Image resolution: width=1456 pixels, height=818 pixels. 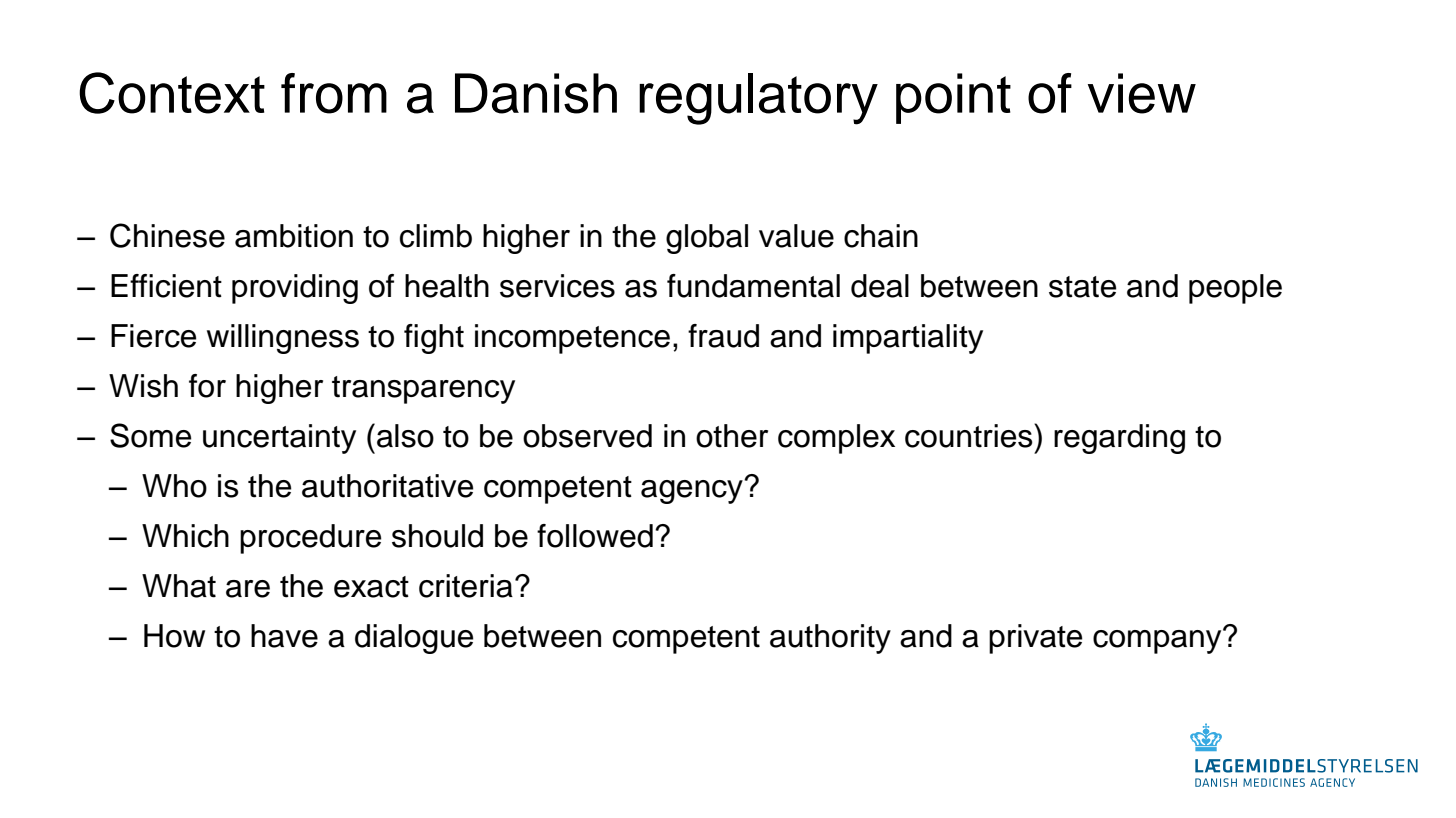 I want to click on authority, so click(x=830, y=639).
